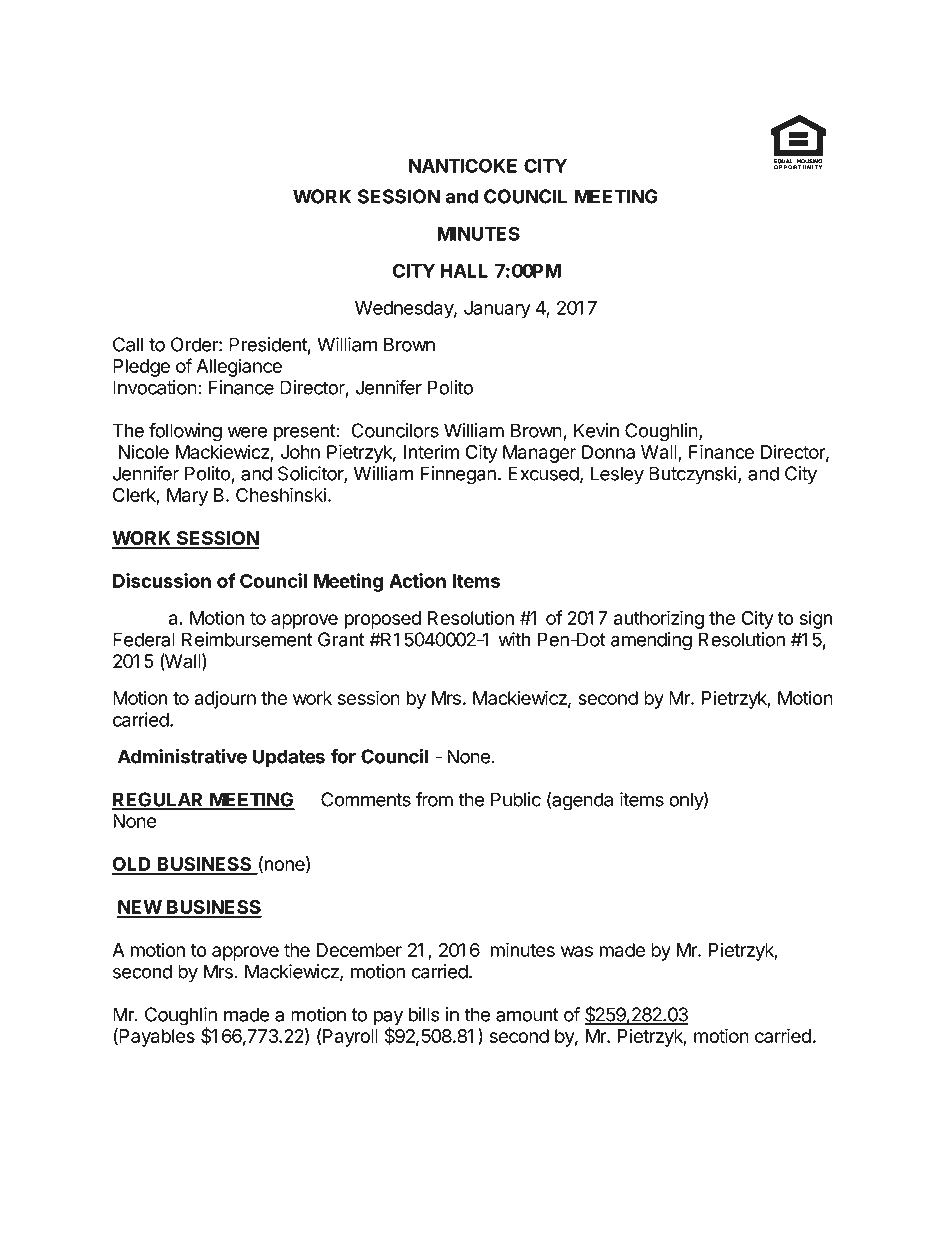 The height and width of the page is (1233, 952). I want to click on Public, so click(516, 799).
